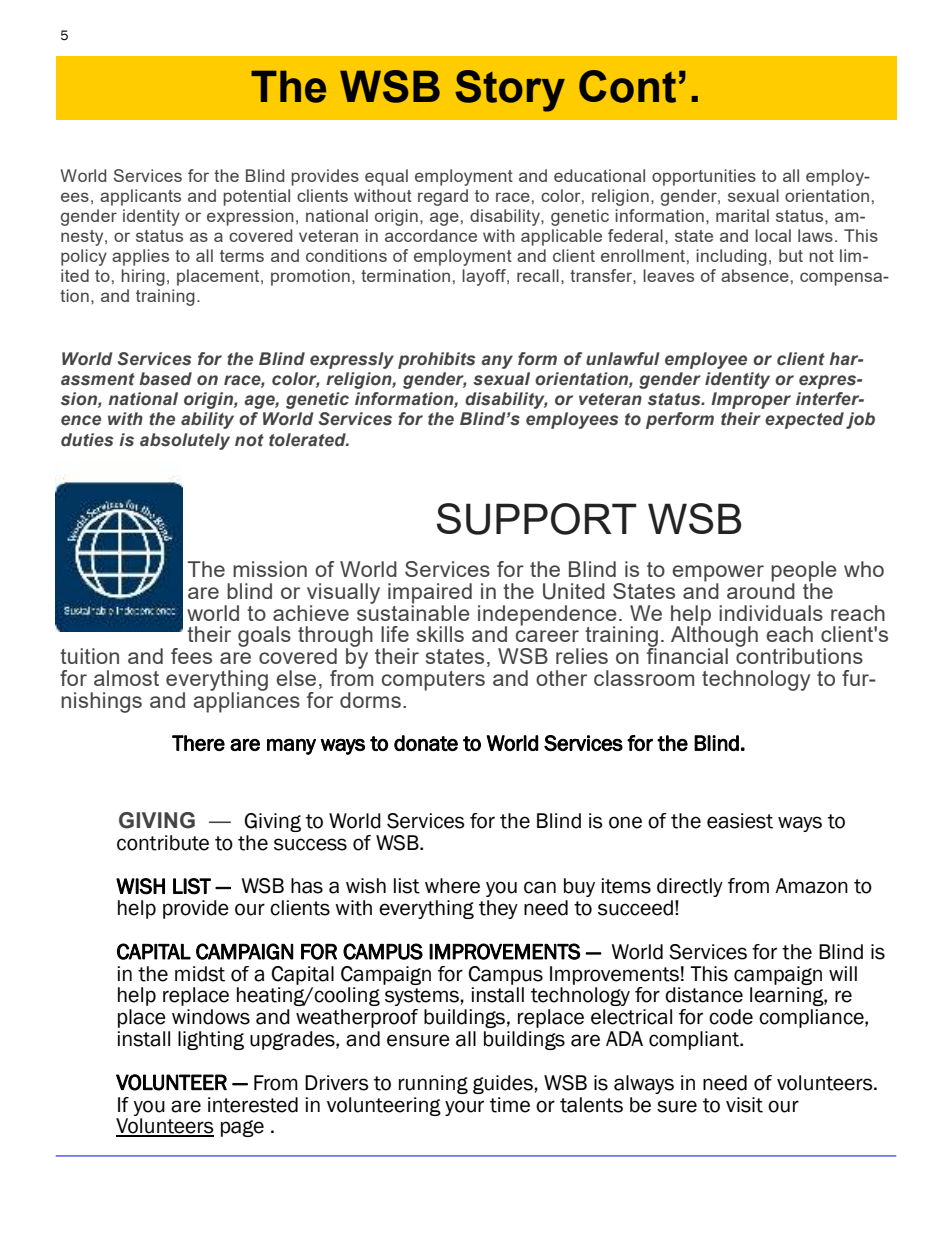 The image size is (952, 1233). What do you see at coordinates (253, 1105) in the screenshot?
I see `interested` at bounding box center [253, 1105].
